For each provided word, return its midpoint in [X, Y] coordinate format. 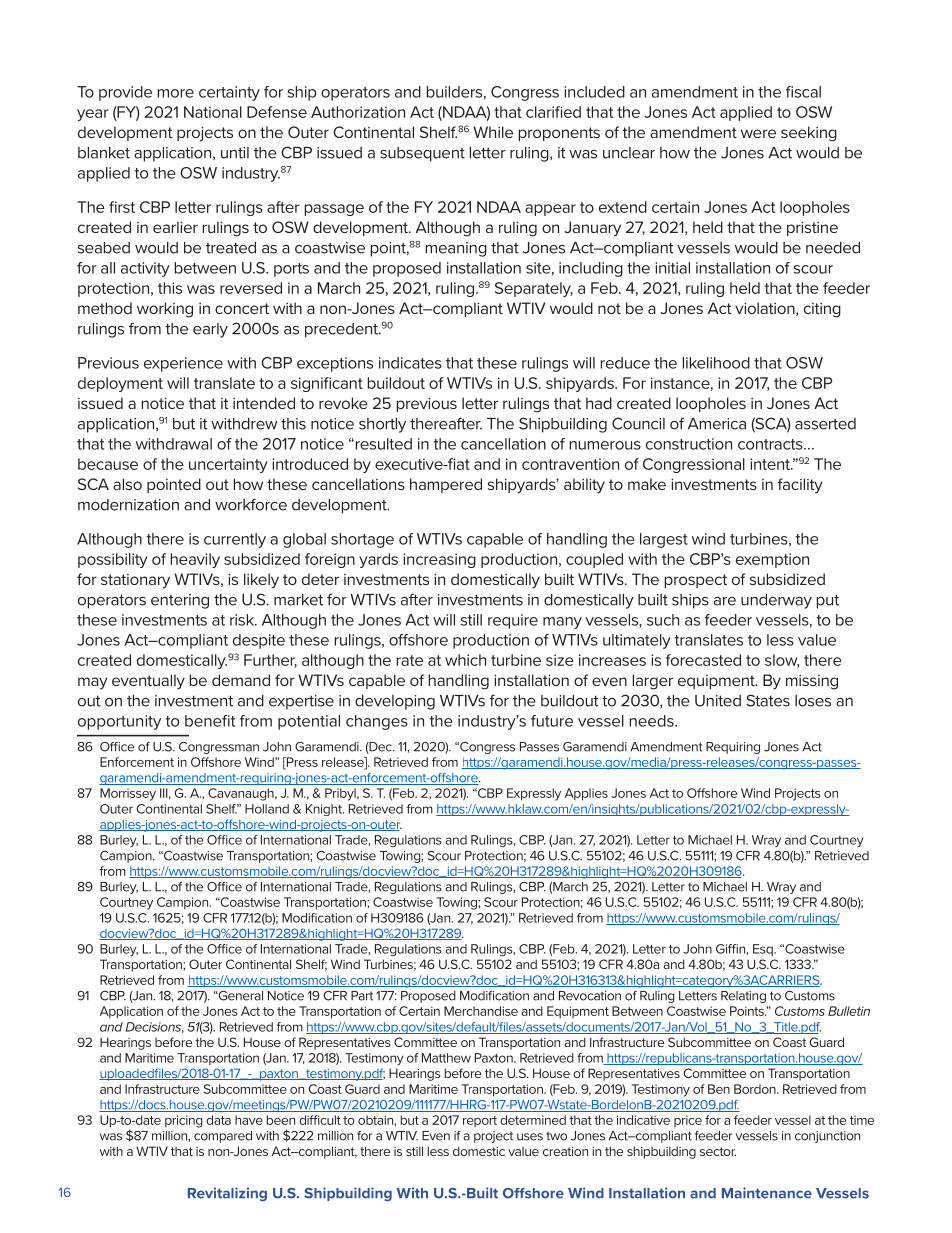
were [758, 133]
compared [223, 1137]
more [176, 93]
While [493, 132]
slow [782, 661]
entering [180, 601]
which [465, 660]
